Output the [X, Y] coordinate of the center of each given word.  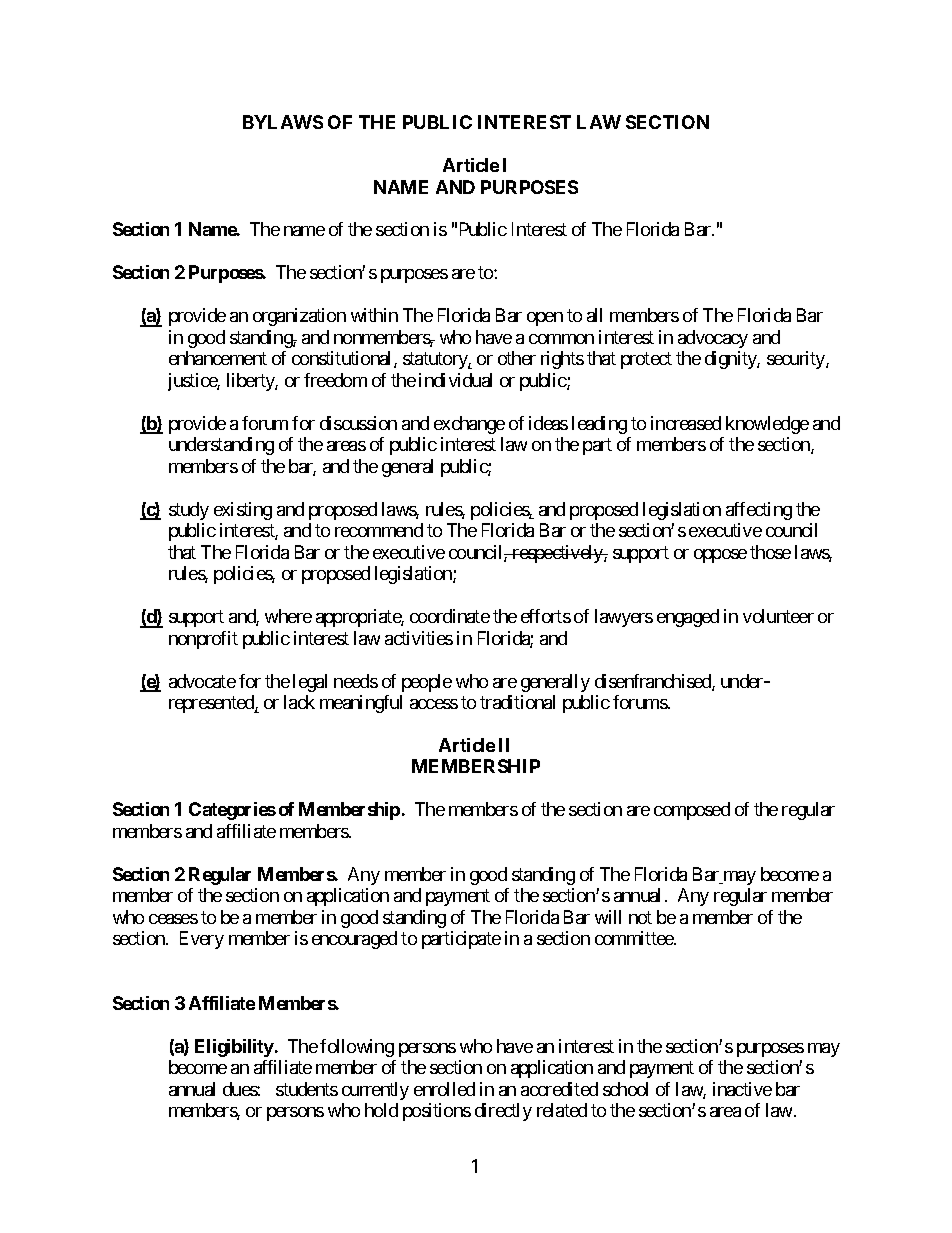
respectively [557, 554]
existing [243, 511]
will [608, 917]
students [307, 1089]
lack [299, 702]
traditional [517, 702]
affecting [759, 511]
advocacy [713, 339]
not [640, 917]
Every [202, 940]
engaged [688, 618]
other [517, 358]
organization [299, 317]
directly [503, 1112]
